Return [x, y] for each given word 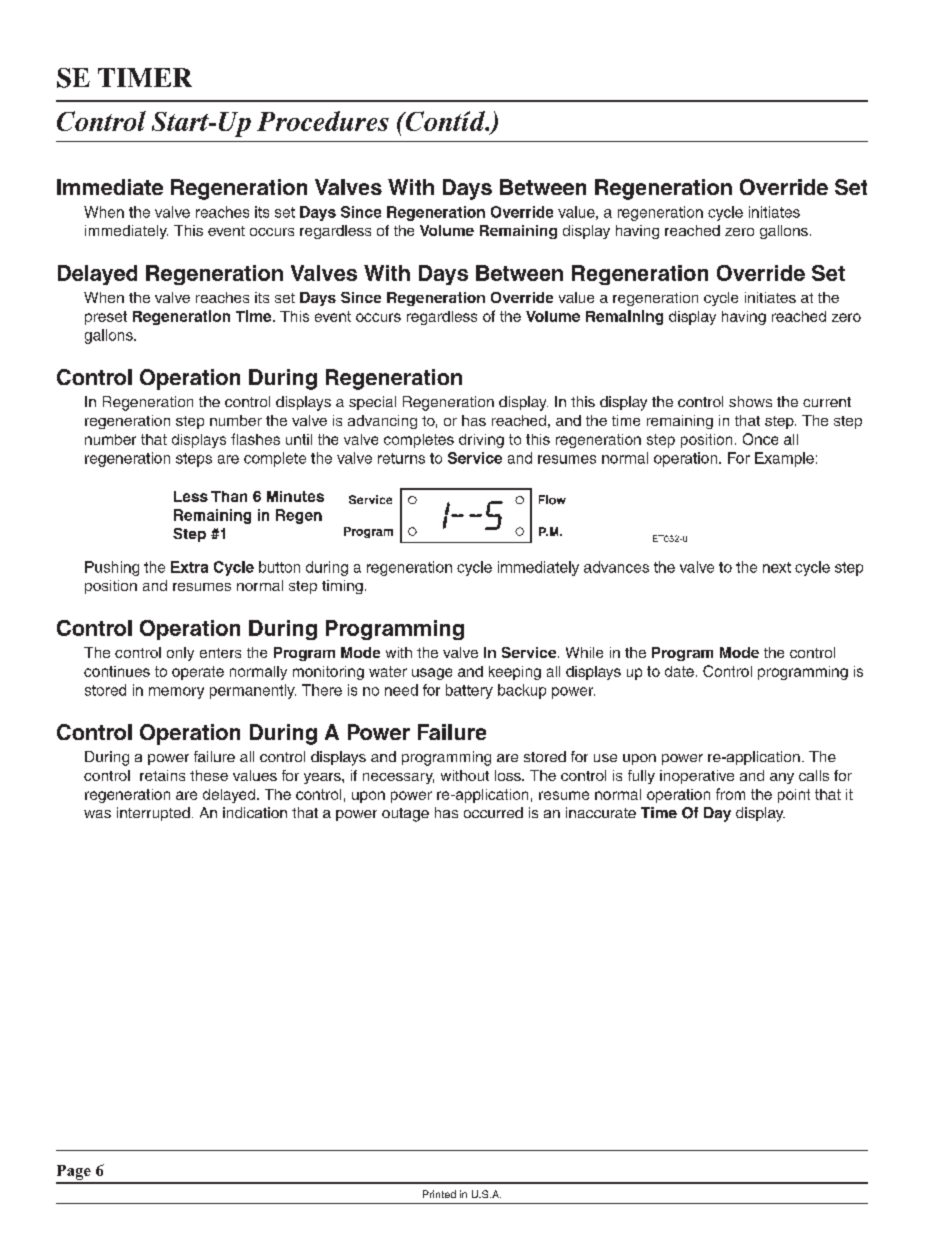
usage [432, 674]
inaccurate [601, 812]
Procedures [323, 121]
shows [750, 401]
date [679, 671]
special [372, 403]
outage [405, 815]
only [180, 654]
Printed [439, 1194]
